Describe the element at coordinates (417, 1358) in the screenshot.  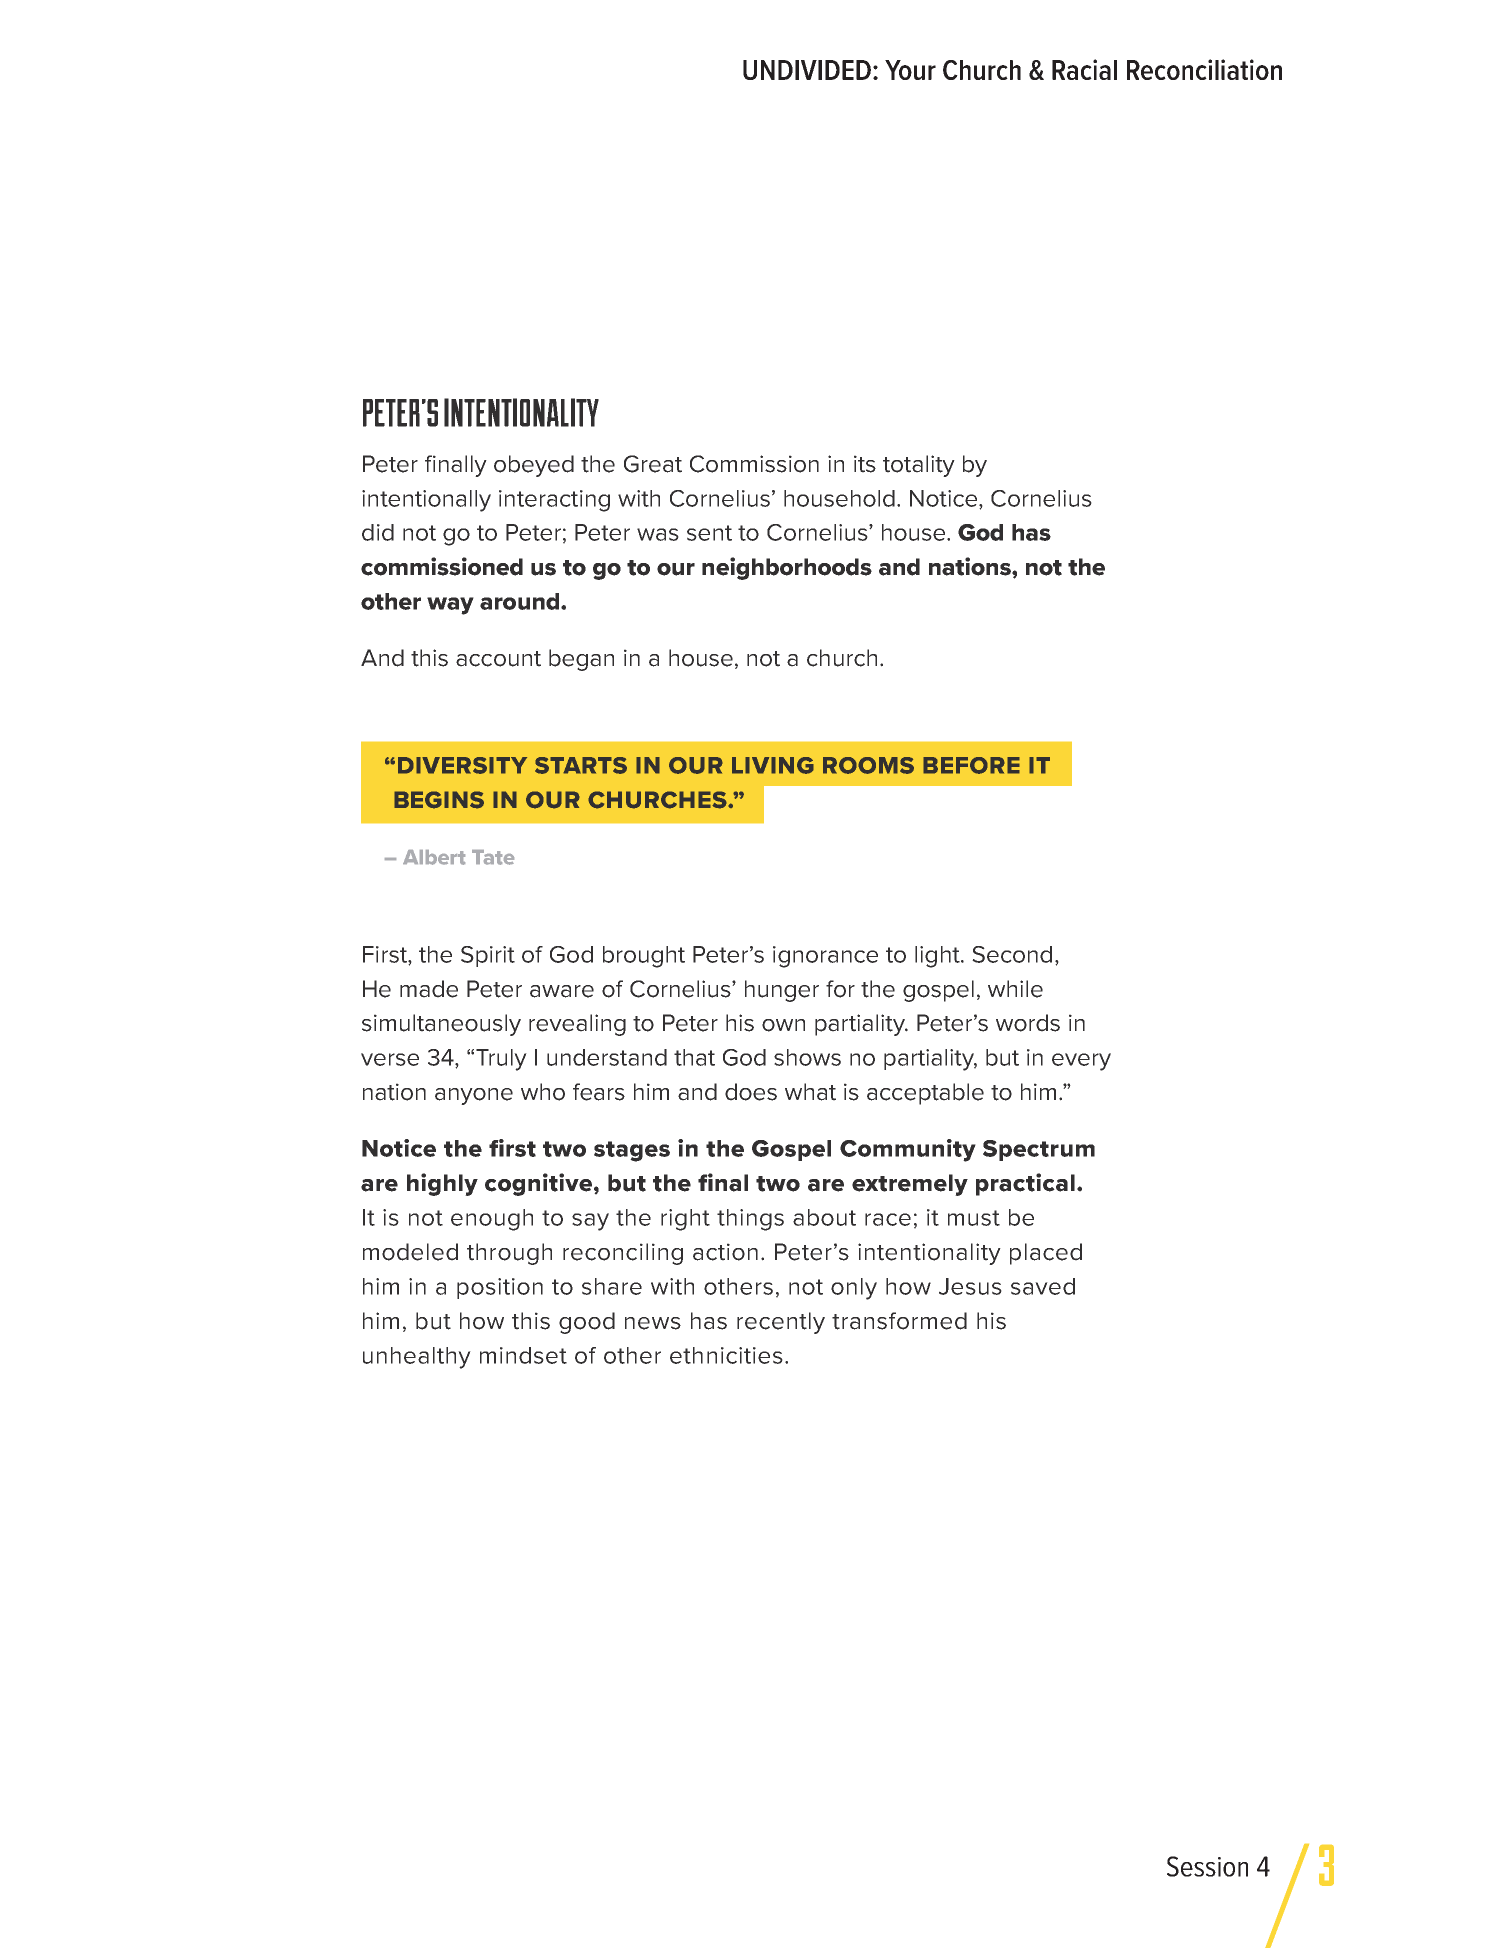
I see `unhealthy` at that location.
